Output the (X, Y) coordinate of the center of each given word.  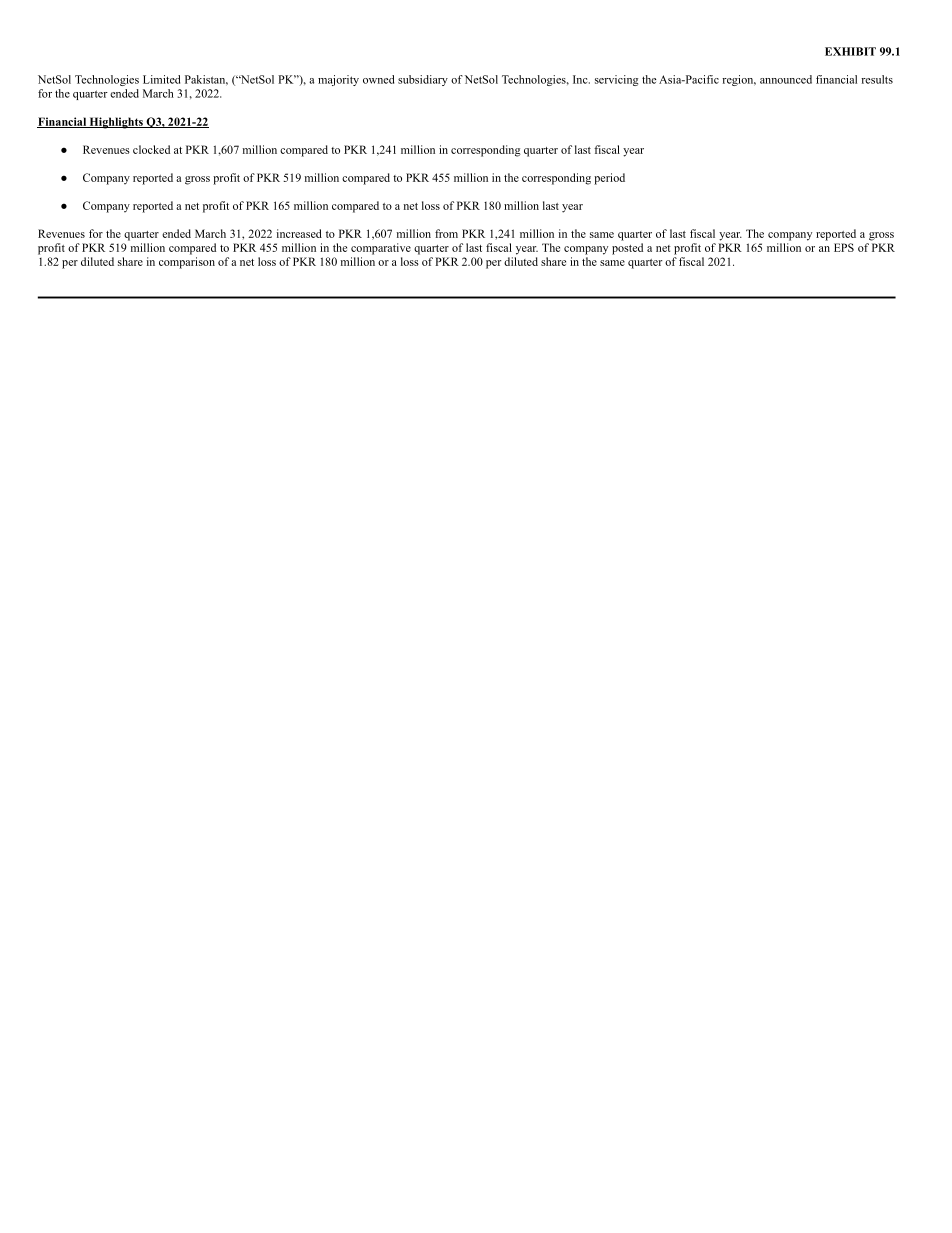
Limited (161, 79)
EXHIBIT (850, 51)
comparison (187, 263)
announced (786, 79)
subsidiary (423, 80)
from (446, 233)
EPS (844, 247)
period (609, 179)
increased (299, 233)
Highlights (116, 123)
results (877, 79)
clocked (151, 149)
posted (627, 249)
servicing (616, 80)
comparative (381, 249)
